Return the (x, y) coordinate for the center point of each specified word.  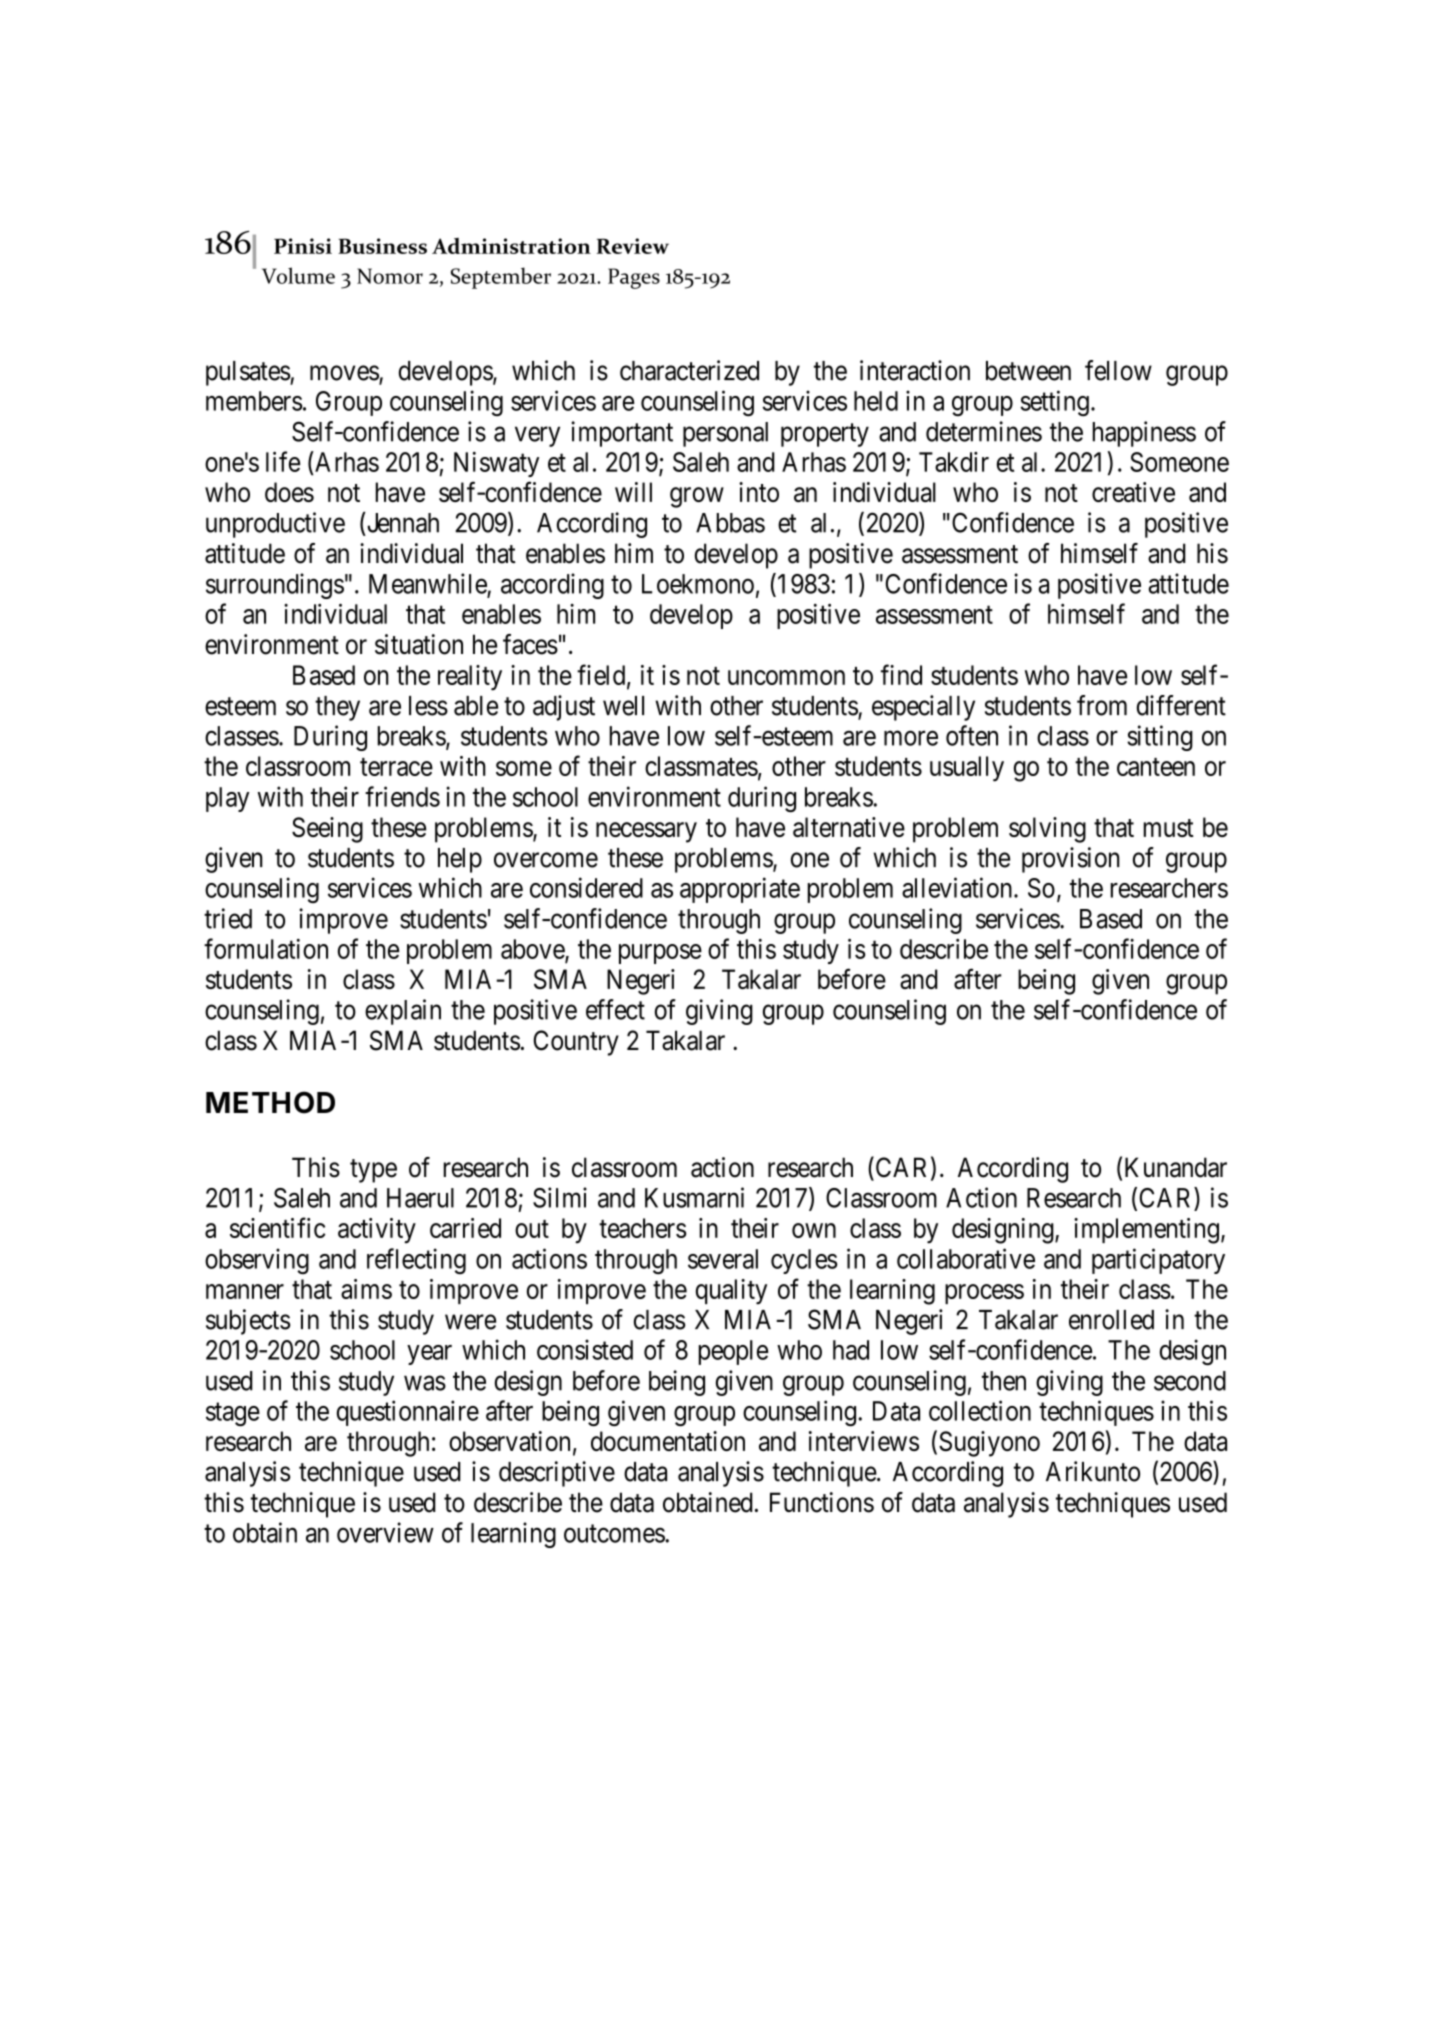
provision (1071, 860)
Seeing (327, 830)
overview (385, 1532)
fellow (1118, 370)
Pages (634, 278)
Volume (298, 275)
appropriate (740, 890)
